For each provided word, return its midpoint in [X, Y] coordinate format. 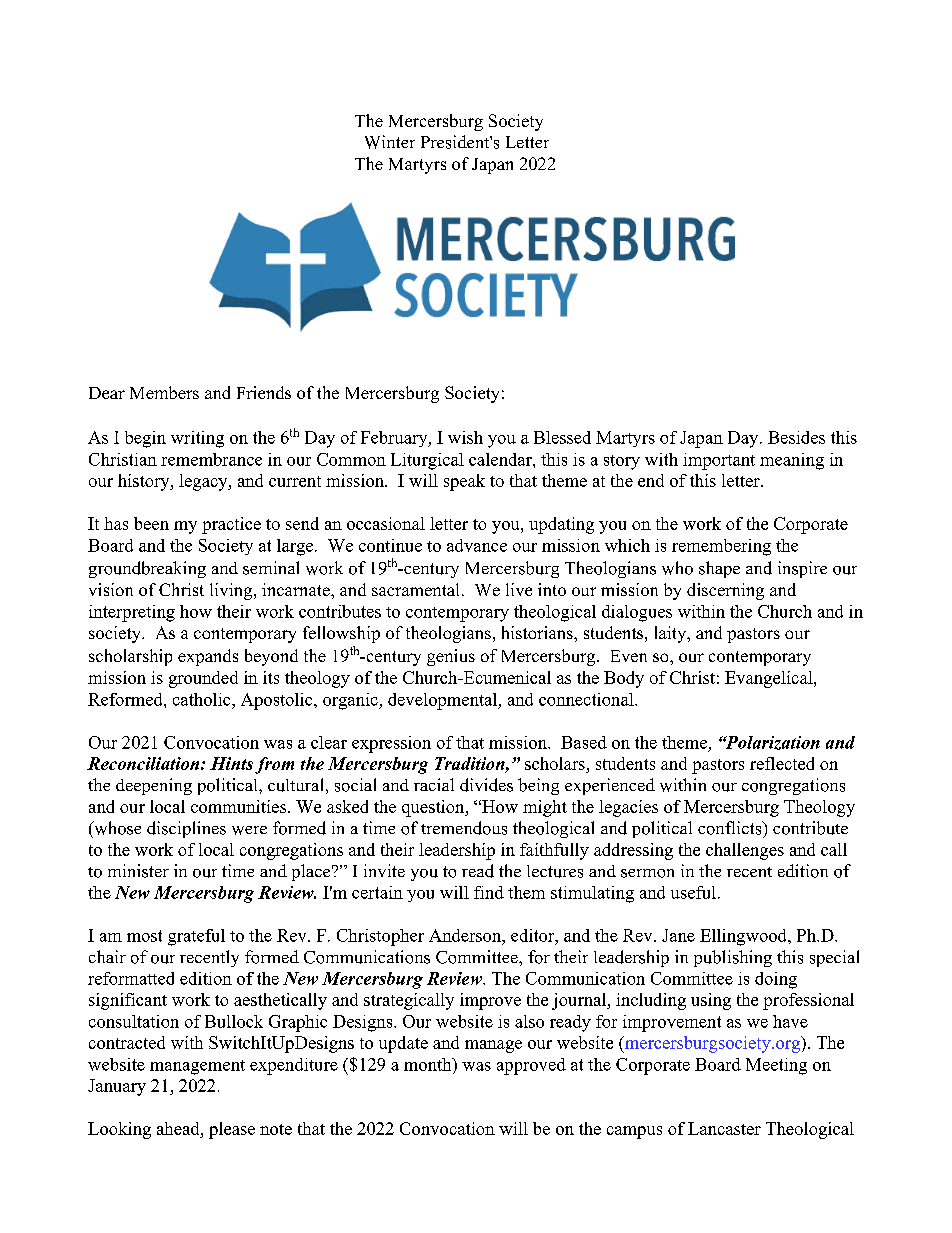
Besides [796, 437]
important [719, 461]
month [429, 1064]
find [489, 892]
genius [451, 657]
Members [164, 392]
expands [208, 657]
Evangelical [770, 679]
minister [138, 871]
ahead [179, 1128]
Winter [390, 142]
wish [465, 437]
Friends [264, 392]
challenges [745, 851]
